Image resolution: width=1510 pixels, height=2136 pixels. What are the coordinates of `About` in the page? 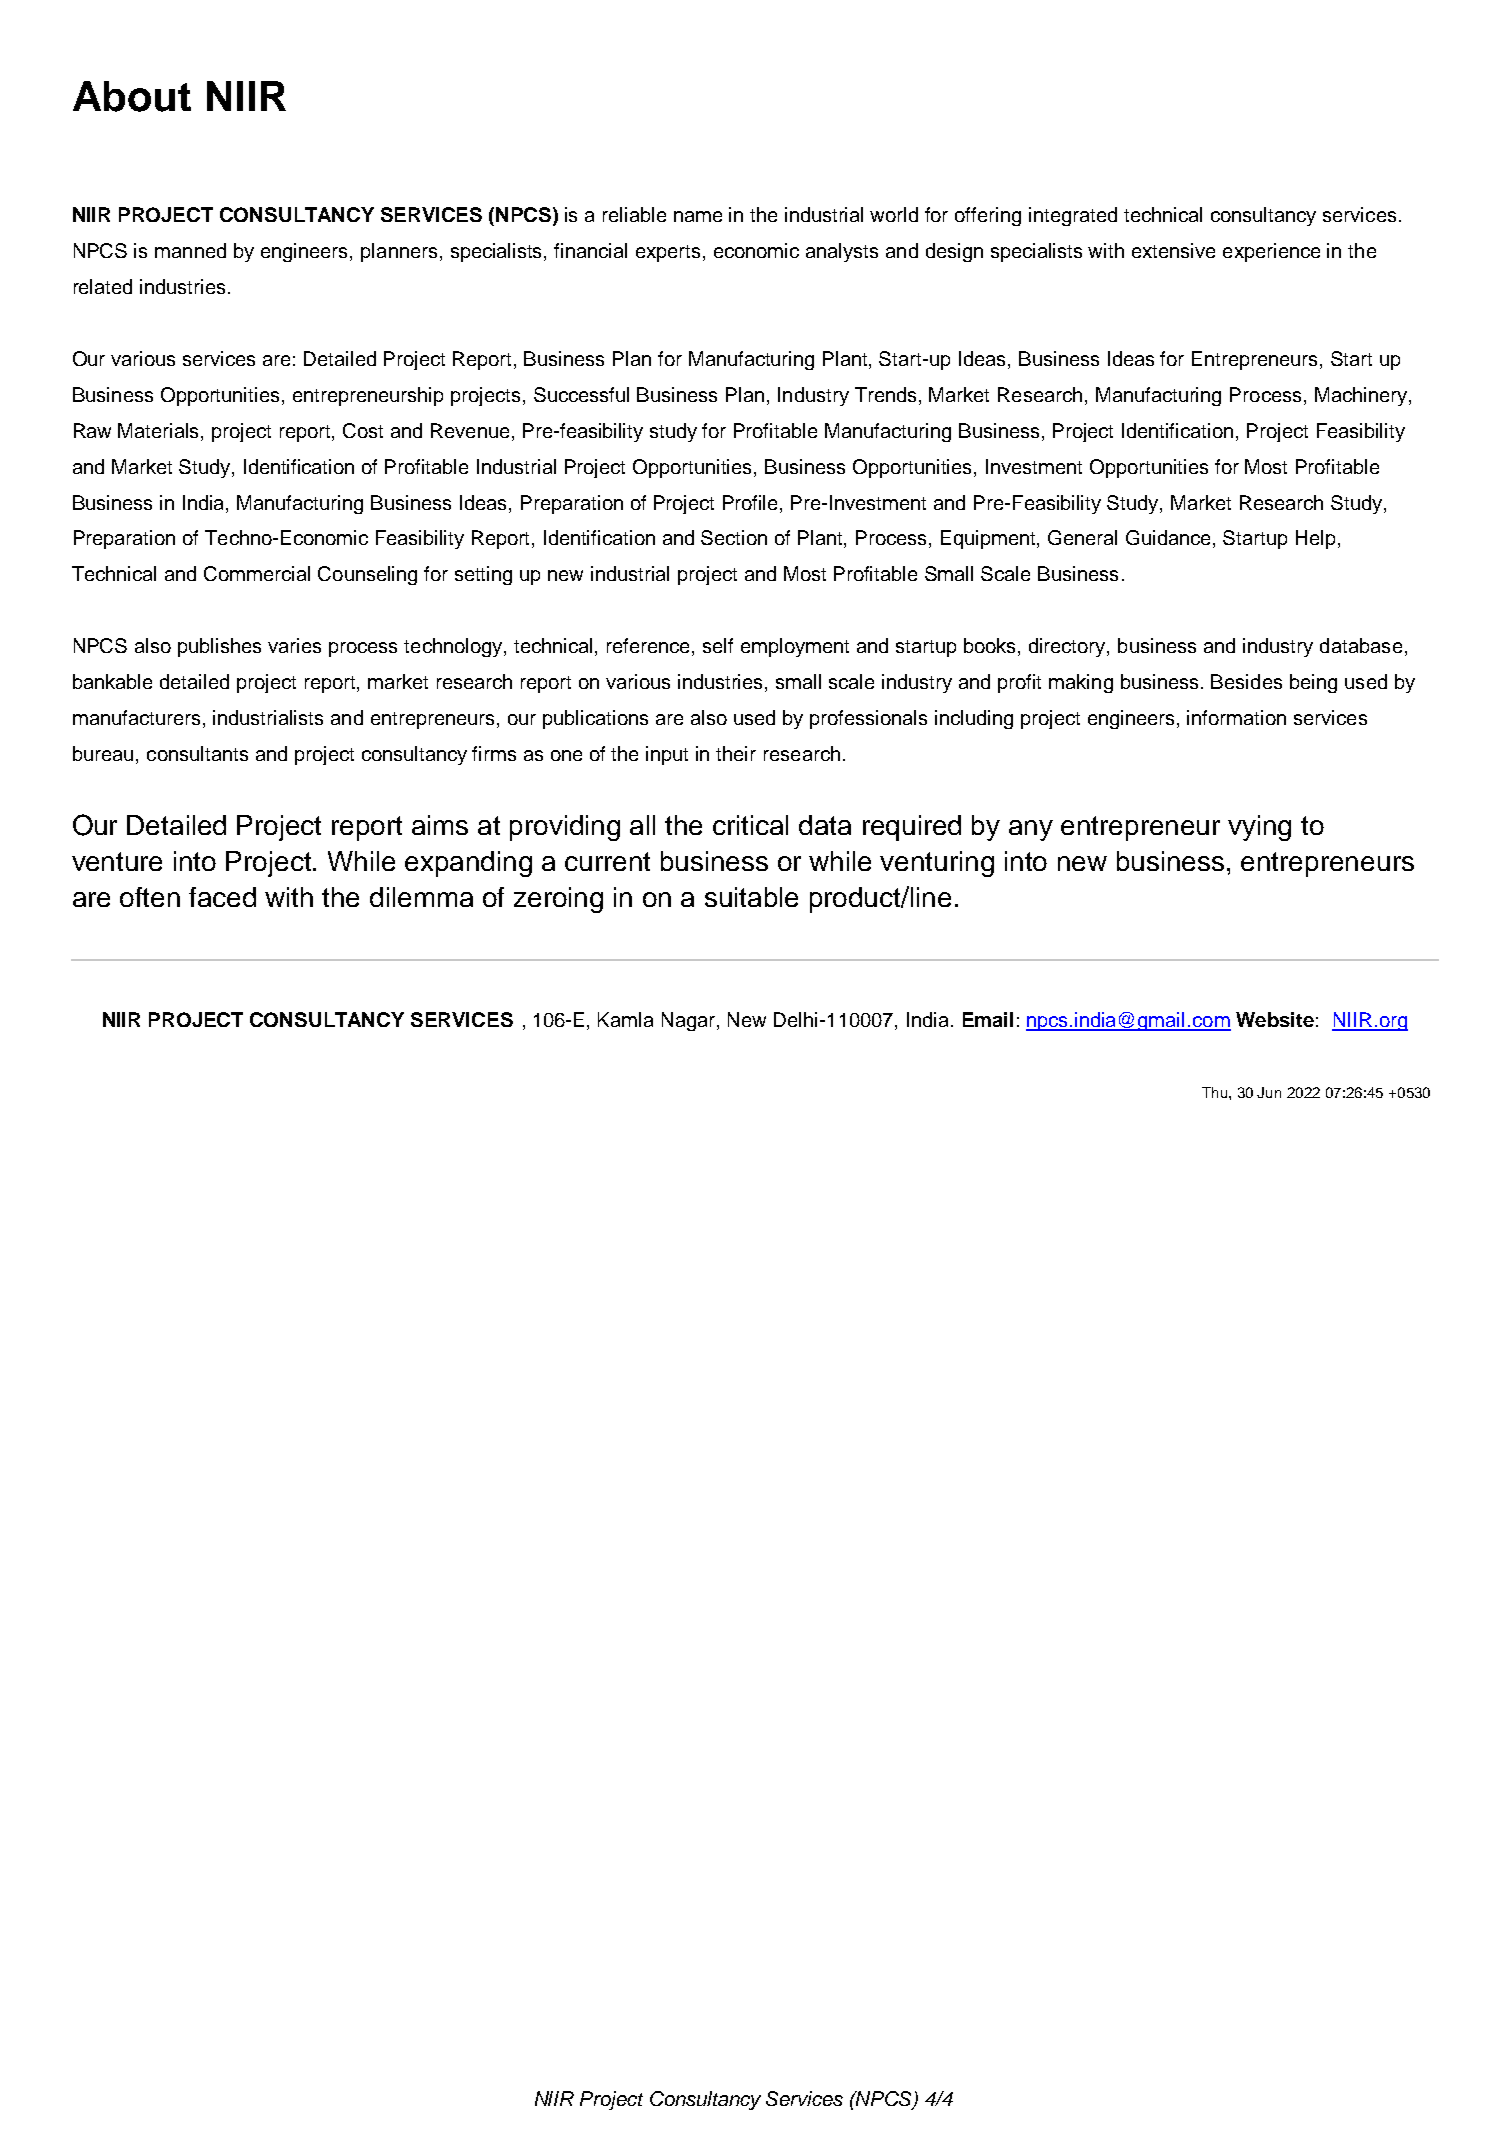 It's located at (132, 96).
